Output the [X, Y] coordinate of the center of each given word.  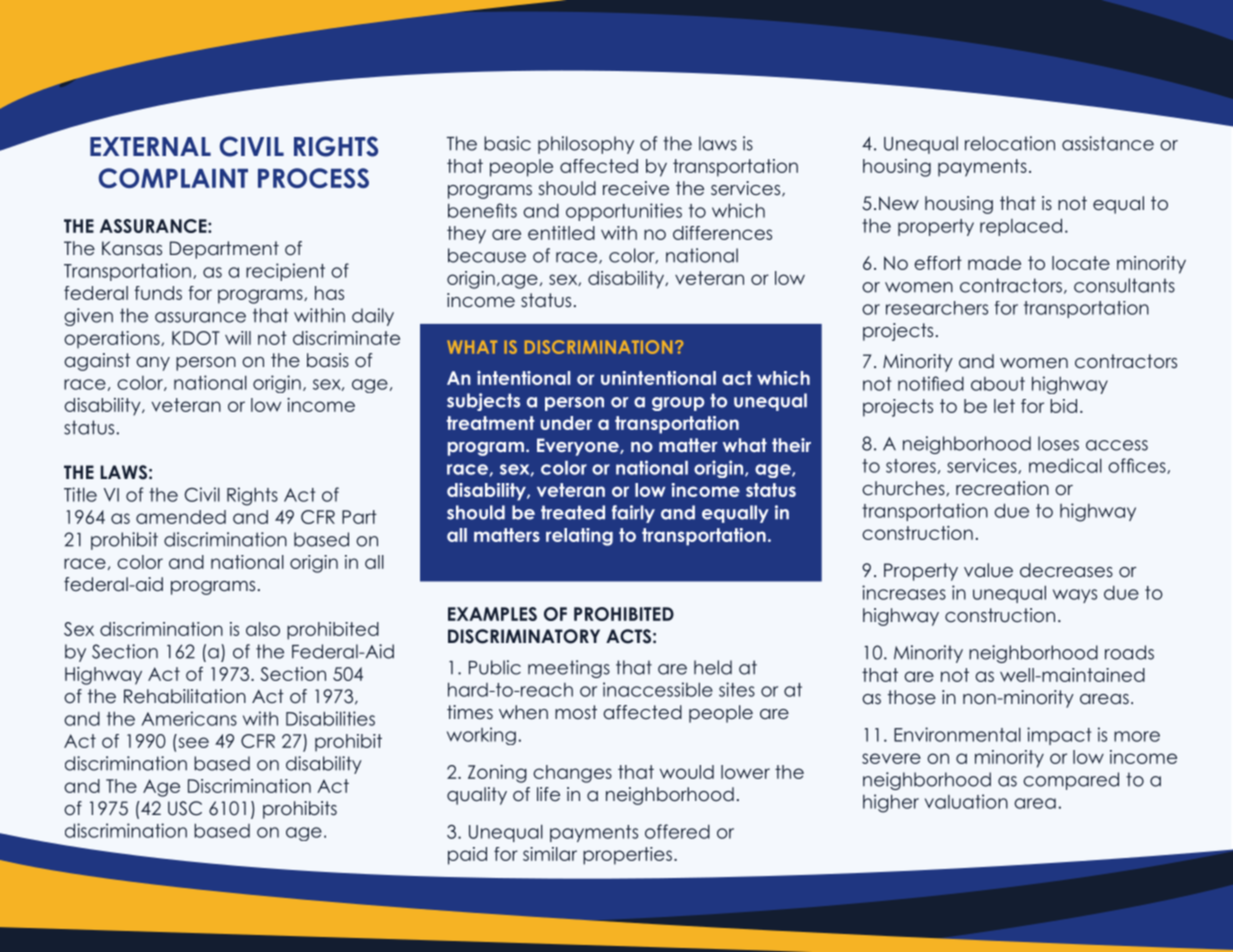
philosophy [586, 145]
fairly [633, 514]
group [678, 404]
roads [1129, 652]
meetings [569, 669]
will [238, 338]
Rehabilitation [185, 696]
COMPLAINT [173, 178]
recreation [1002, 488]
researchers [937, 308]
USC [185, 808]
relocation [1010, 143]
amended [181, 517]
